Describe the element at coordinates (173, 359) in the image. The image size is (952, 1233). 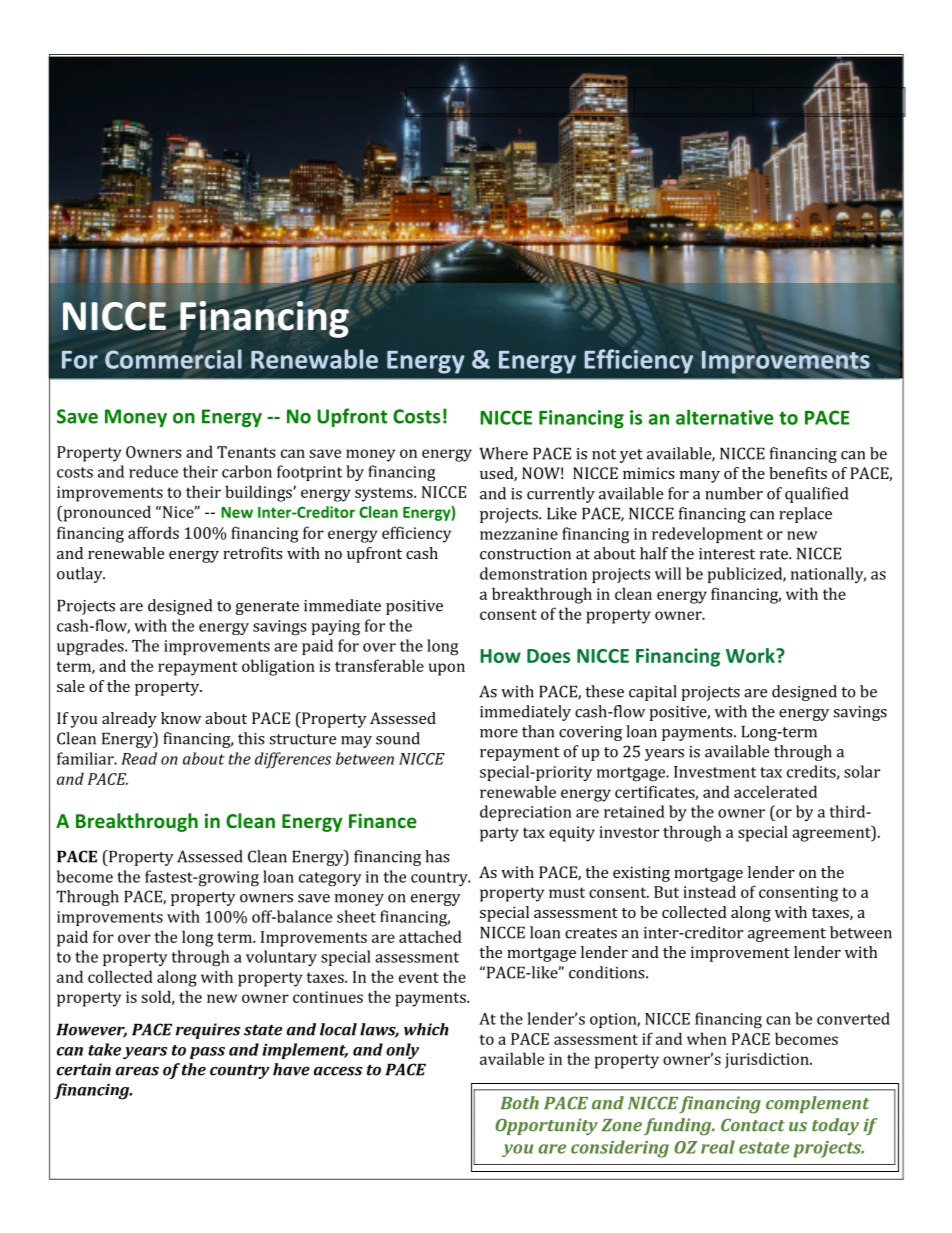
I see `Commercial` at that location.
